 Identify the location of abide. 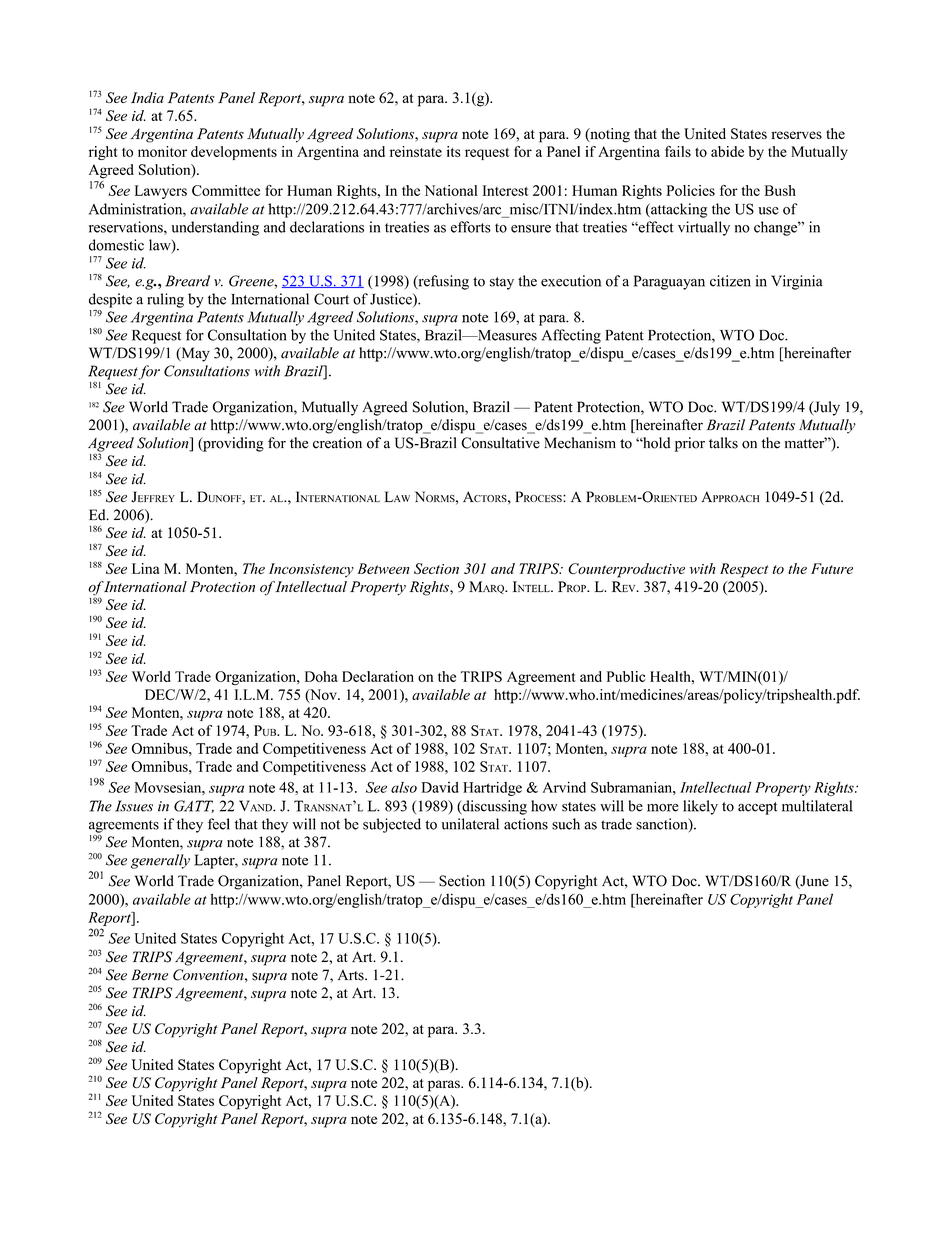
(727, 151).
